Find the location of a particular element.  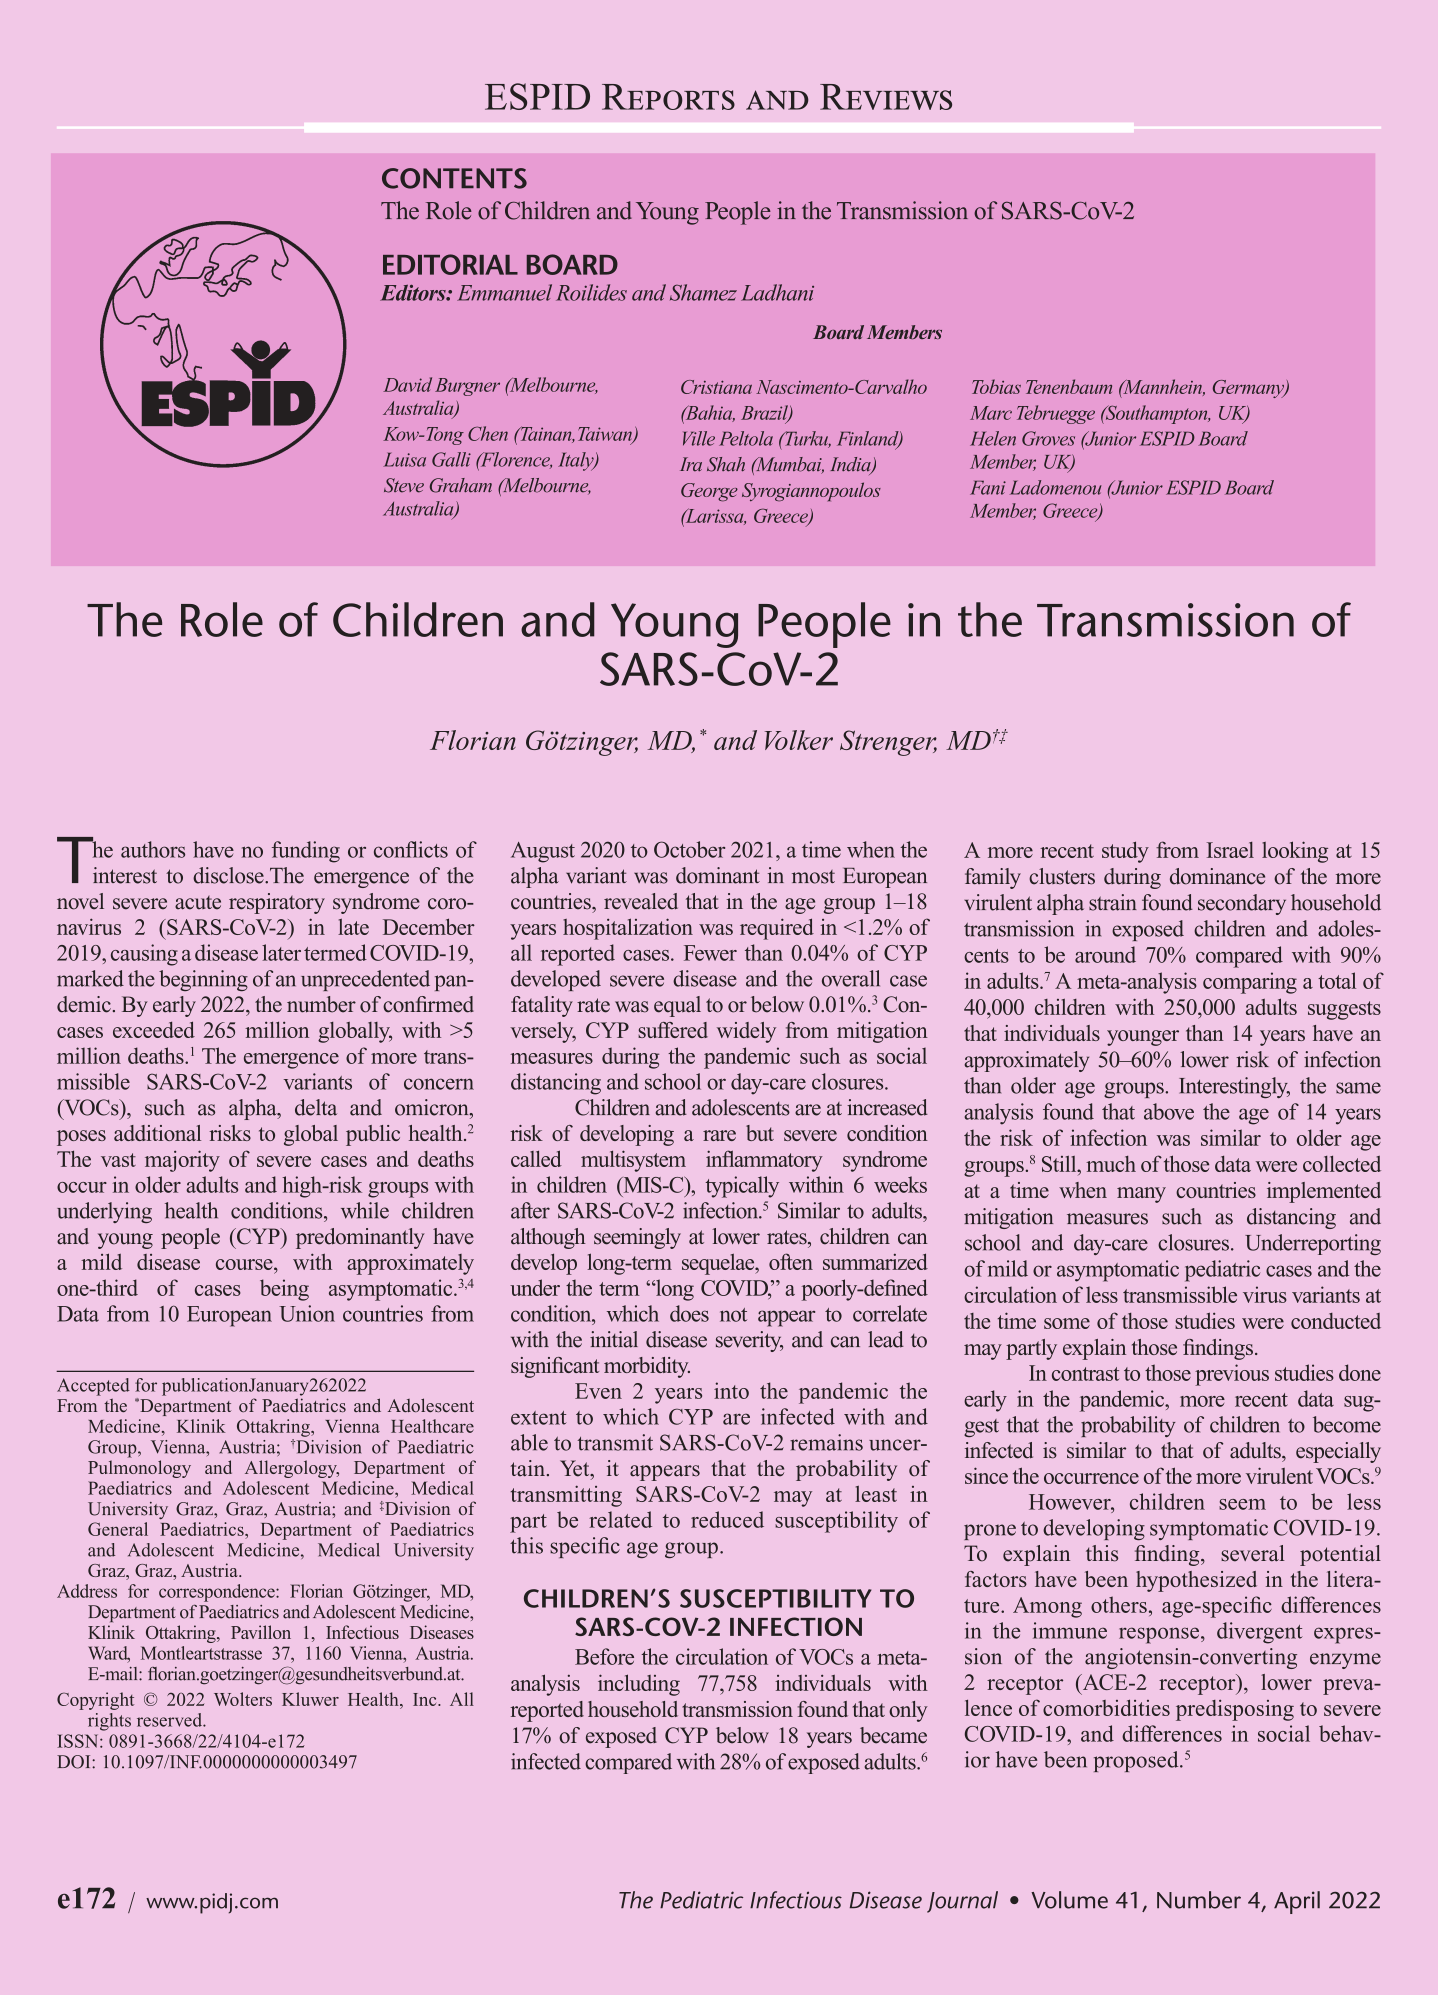

CONTENTS is located at coordinates (454, 178).
